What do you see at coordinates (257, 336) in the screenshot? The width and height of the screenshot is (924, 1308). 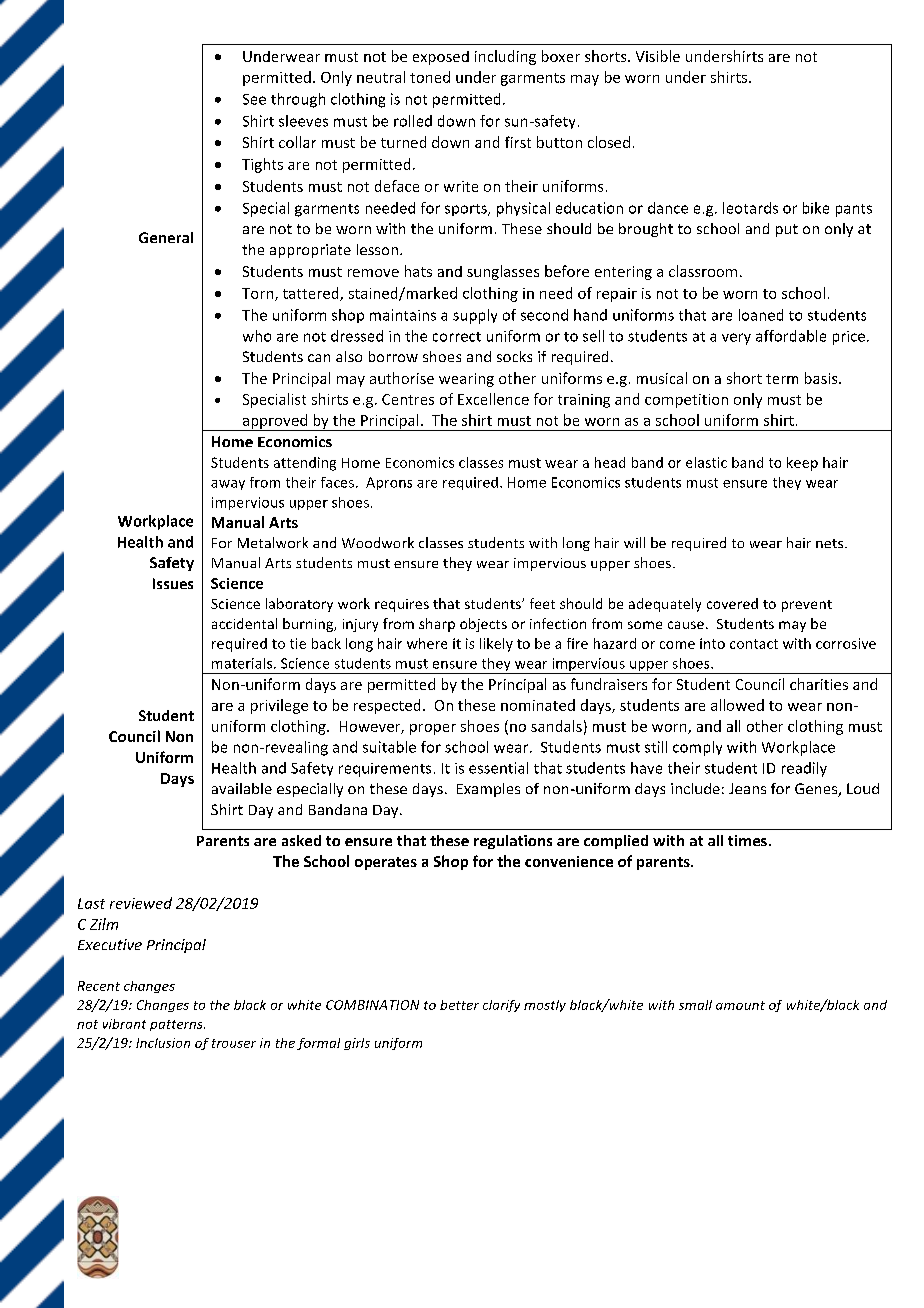 I see `who` at bounding box center [257, 336].
